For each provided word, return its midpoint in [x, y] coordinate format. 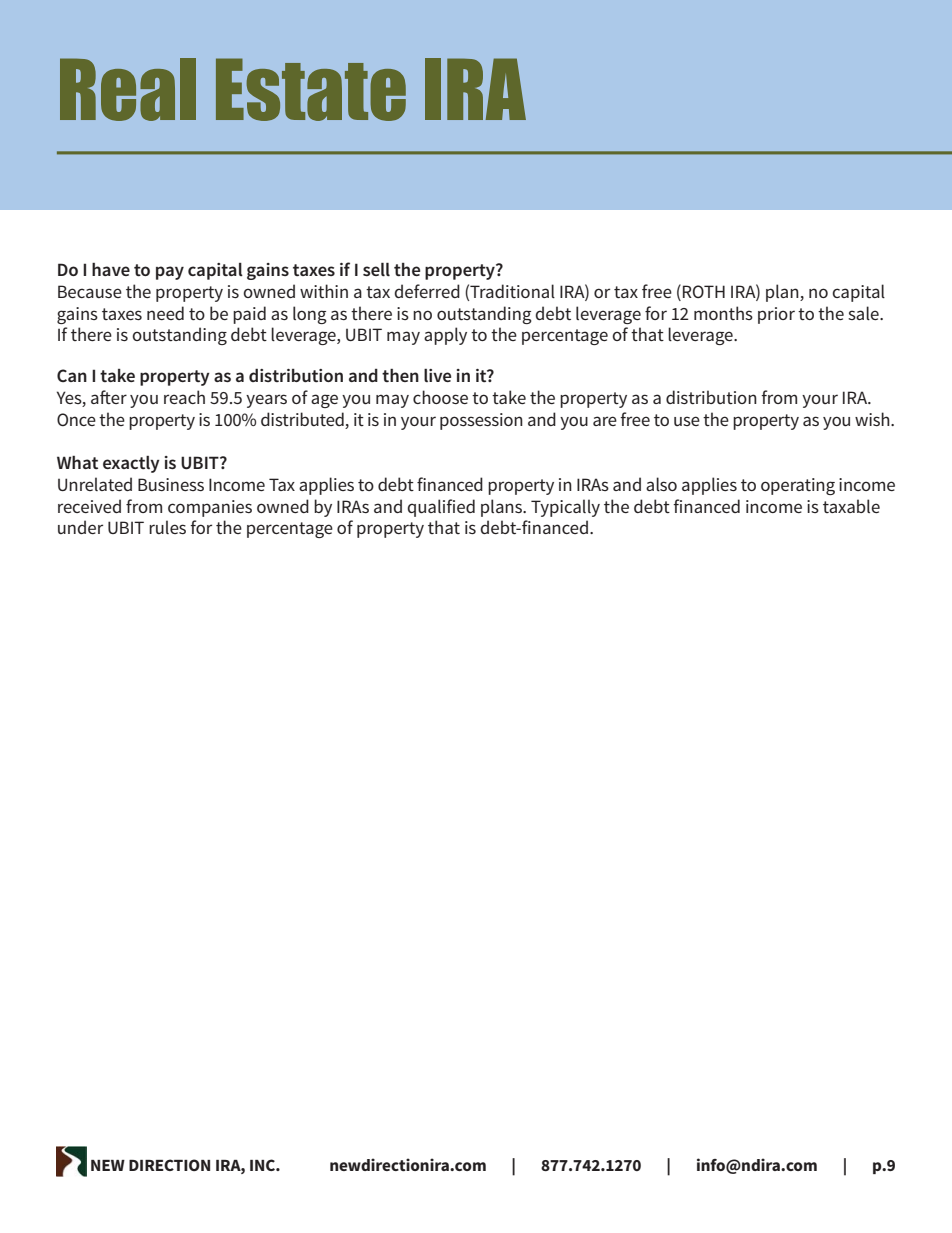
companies [210, 508]
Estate [311, 89]
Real [128, 89]
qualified [441, 508]
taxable [851, 506]
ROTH [704, 291]
